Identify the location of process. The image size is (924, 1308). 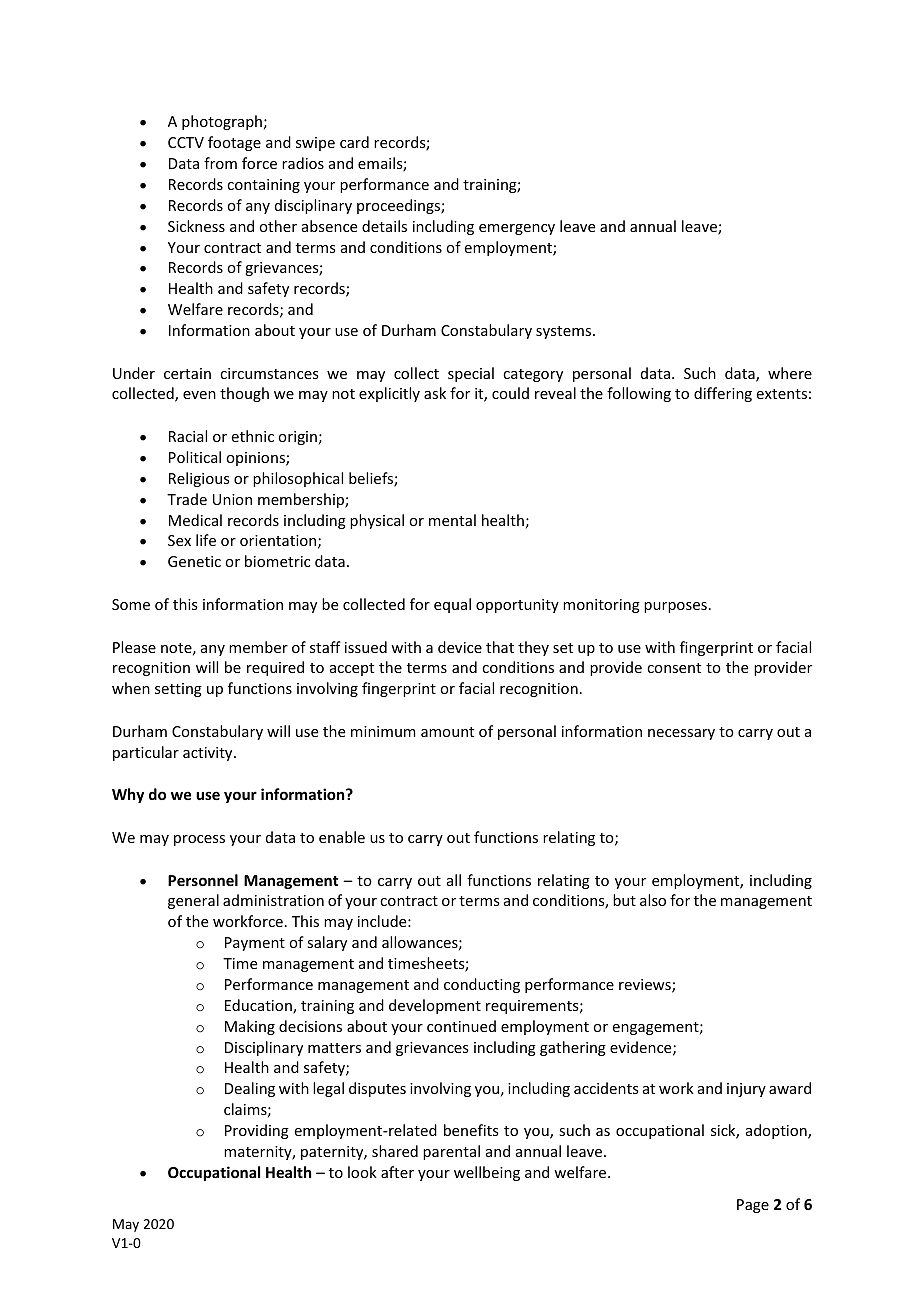
(199, 840).
